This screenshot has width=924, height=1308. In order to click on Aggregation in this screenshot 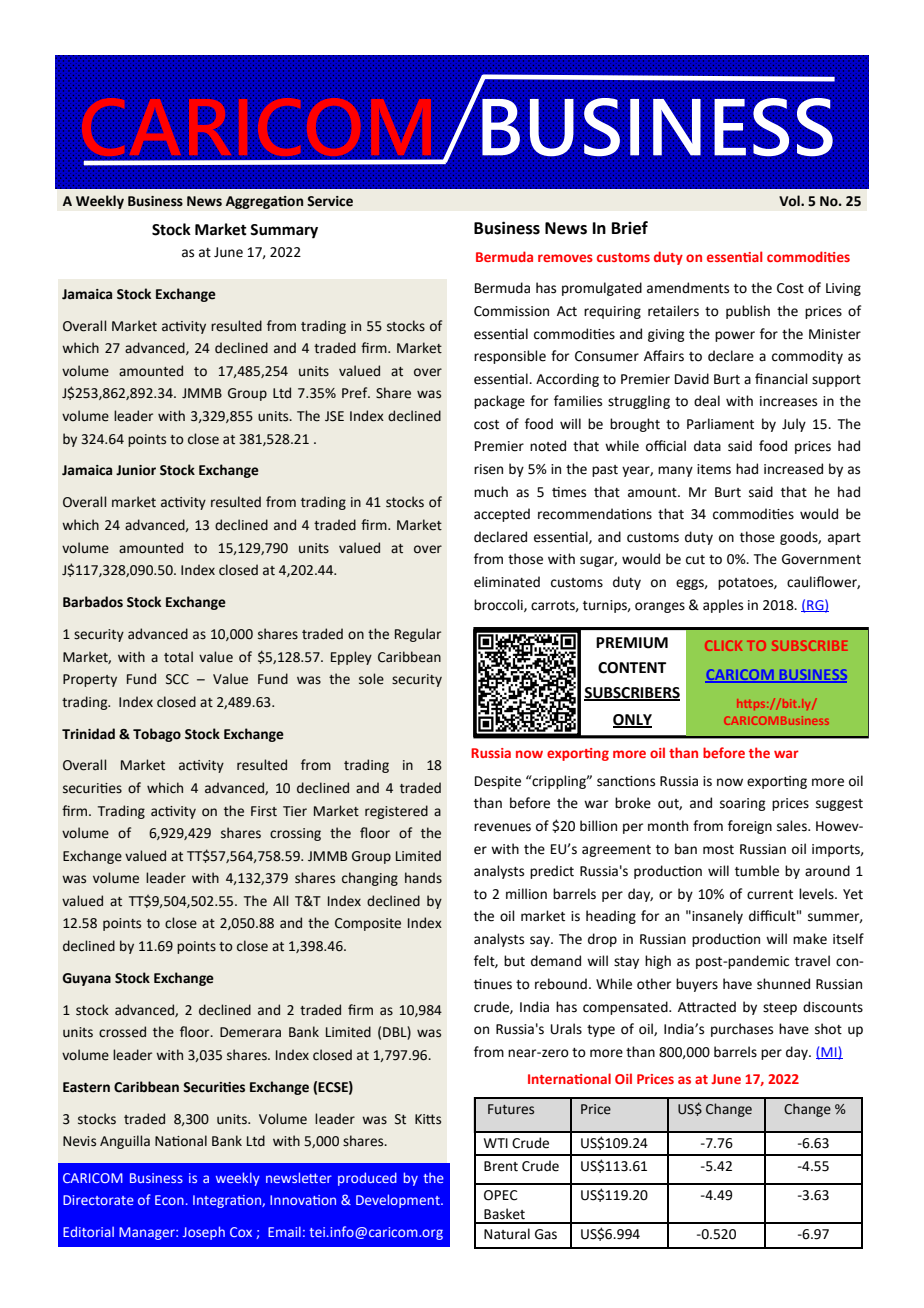, I will do `click(264, 202)`.
